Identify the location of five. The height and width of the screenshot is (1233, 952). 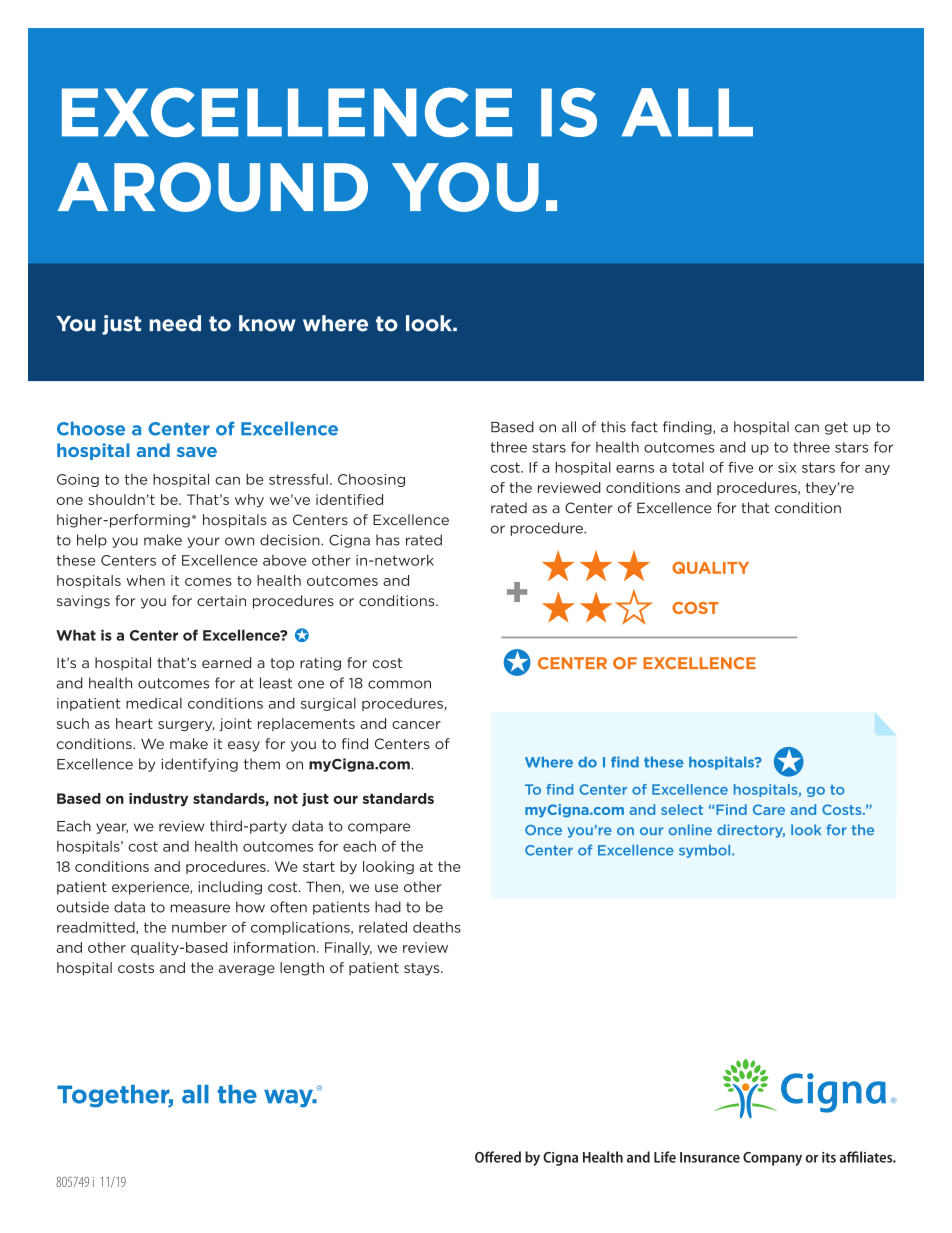
(740, 467).
